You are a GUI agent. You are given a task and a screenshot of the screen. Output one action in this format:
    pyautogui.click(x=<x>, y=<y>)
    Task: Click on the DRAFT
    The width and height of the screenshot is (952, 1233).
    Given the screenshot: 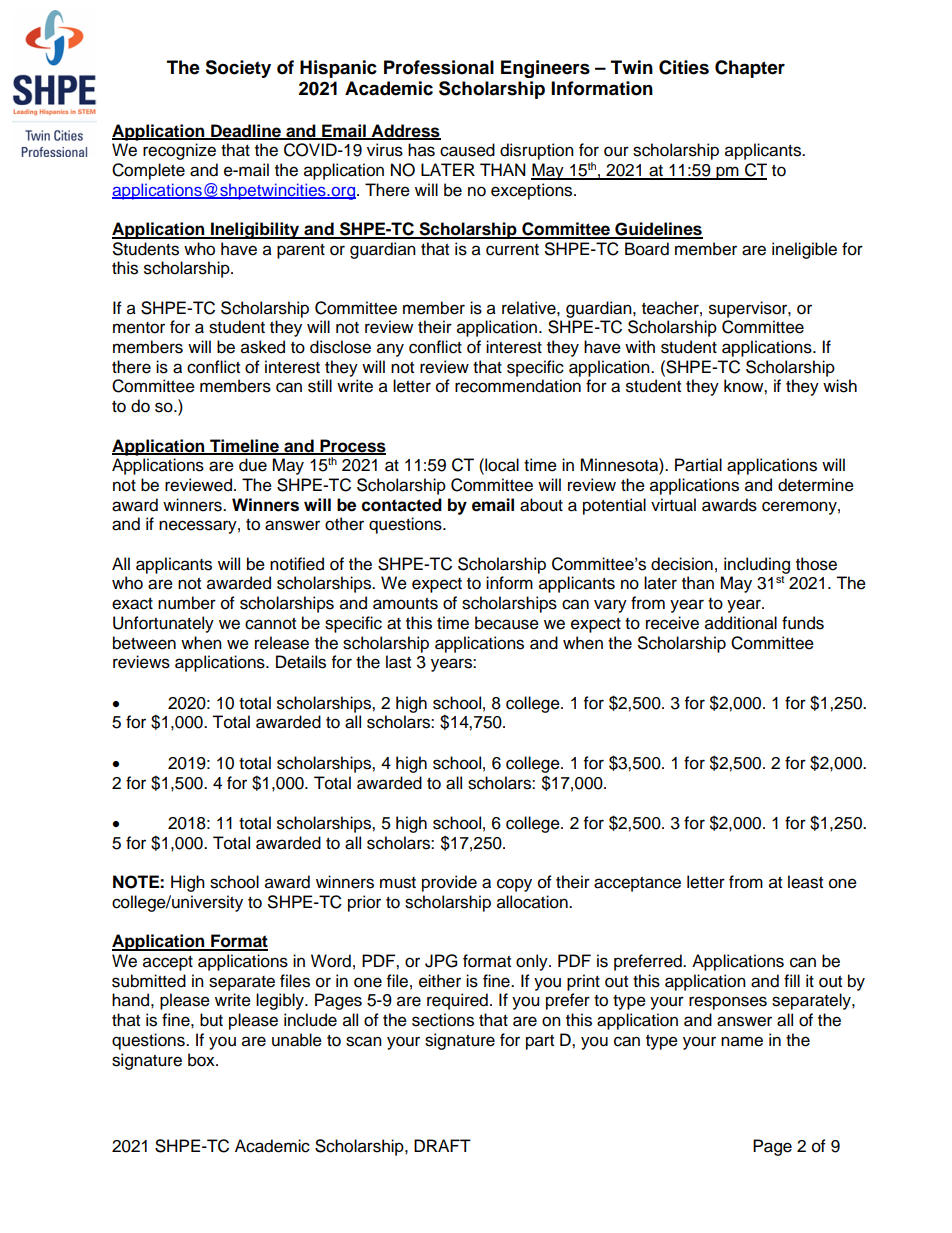 What is the action you would take?
    pyautogui.click(x=442, y=1145)
